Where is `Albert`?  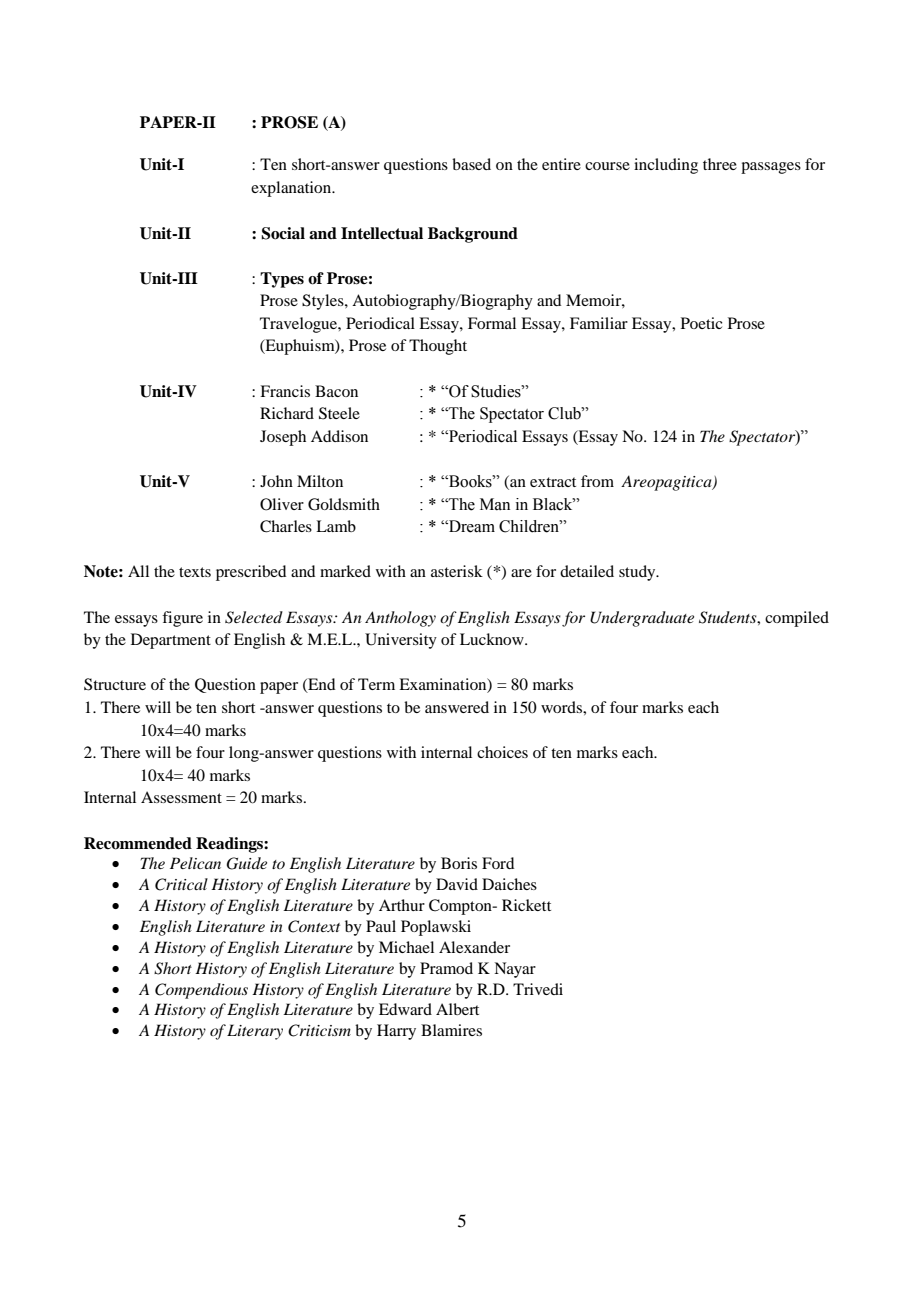 Albert is located at coordinates (457, 1009).
